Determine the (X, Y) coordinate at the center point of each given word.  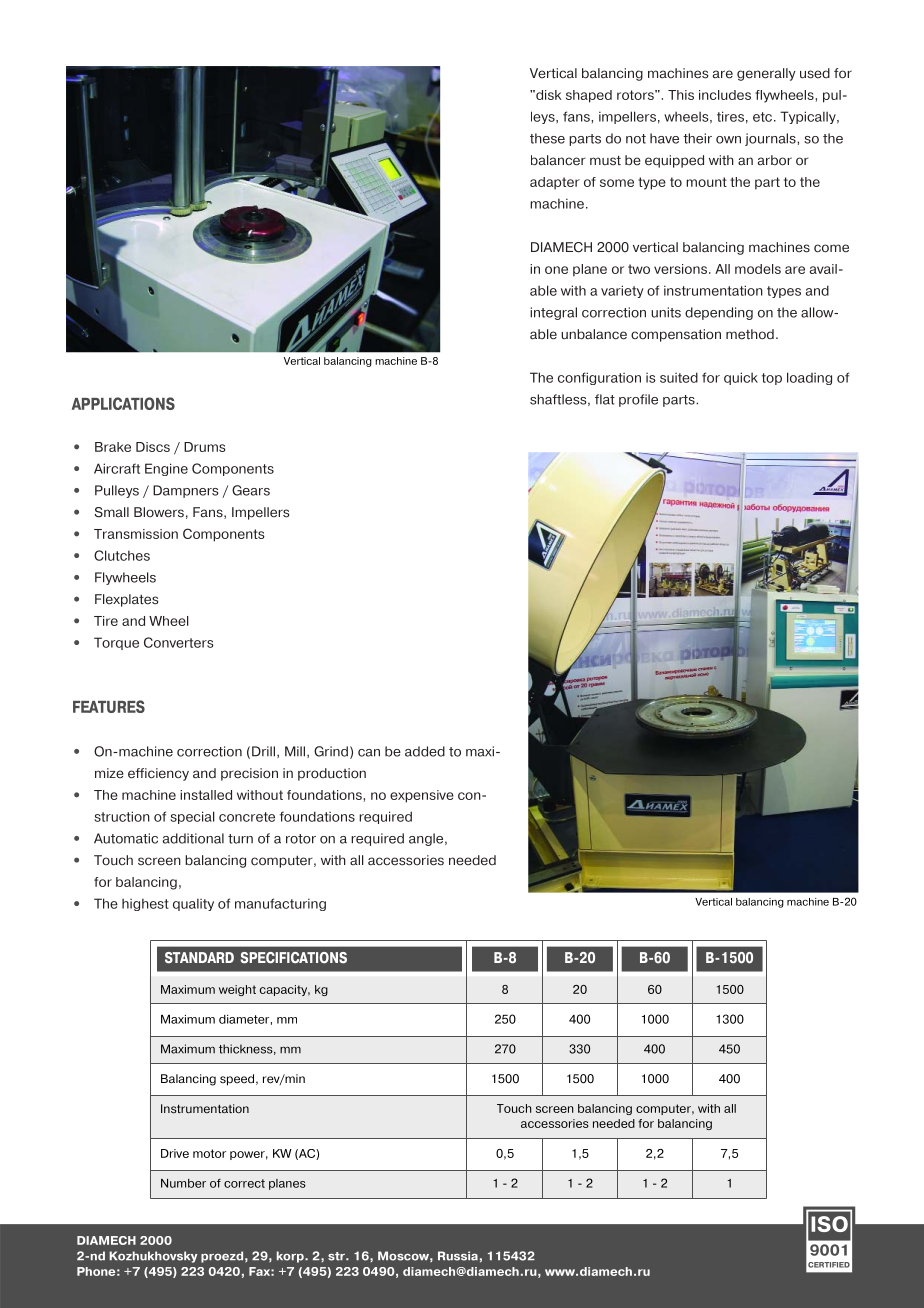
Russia (458, 1256)
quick (741, 378)
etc (762, 117)
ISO (829, 1224)
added (425, 751)
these (547, 138)
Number (183, 1183)
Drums (205, 447)
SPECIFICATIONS (294, 958)
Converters (179, 642)
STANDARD (199, 958)
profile (638, 400)
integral (553, 313)
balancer (558, 160)
